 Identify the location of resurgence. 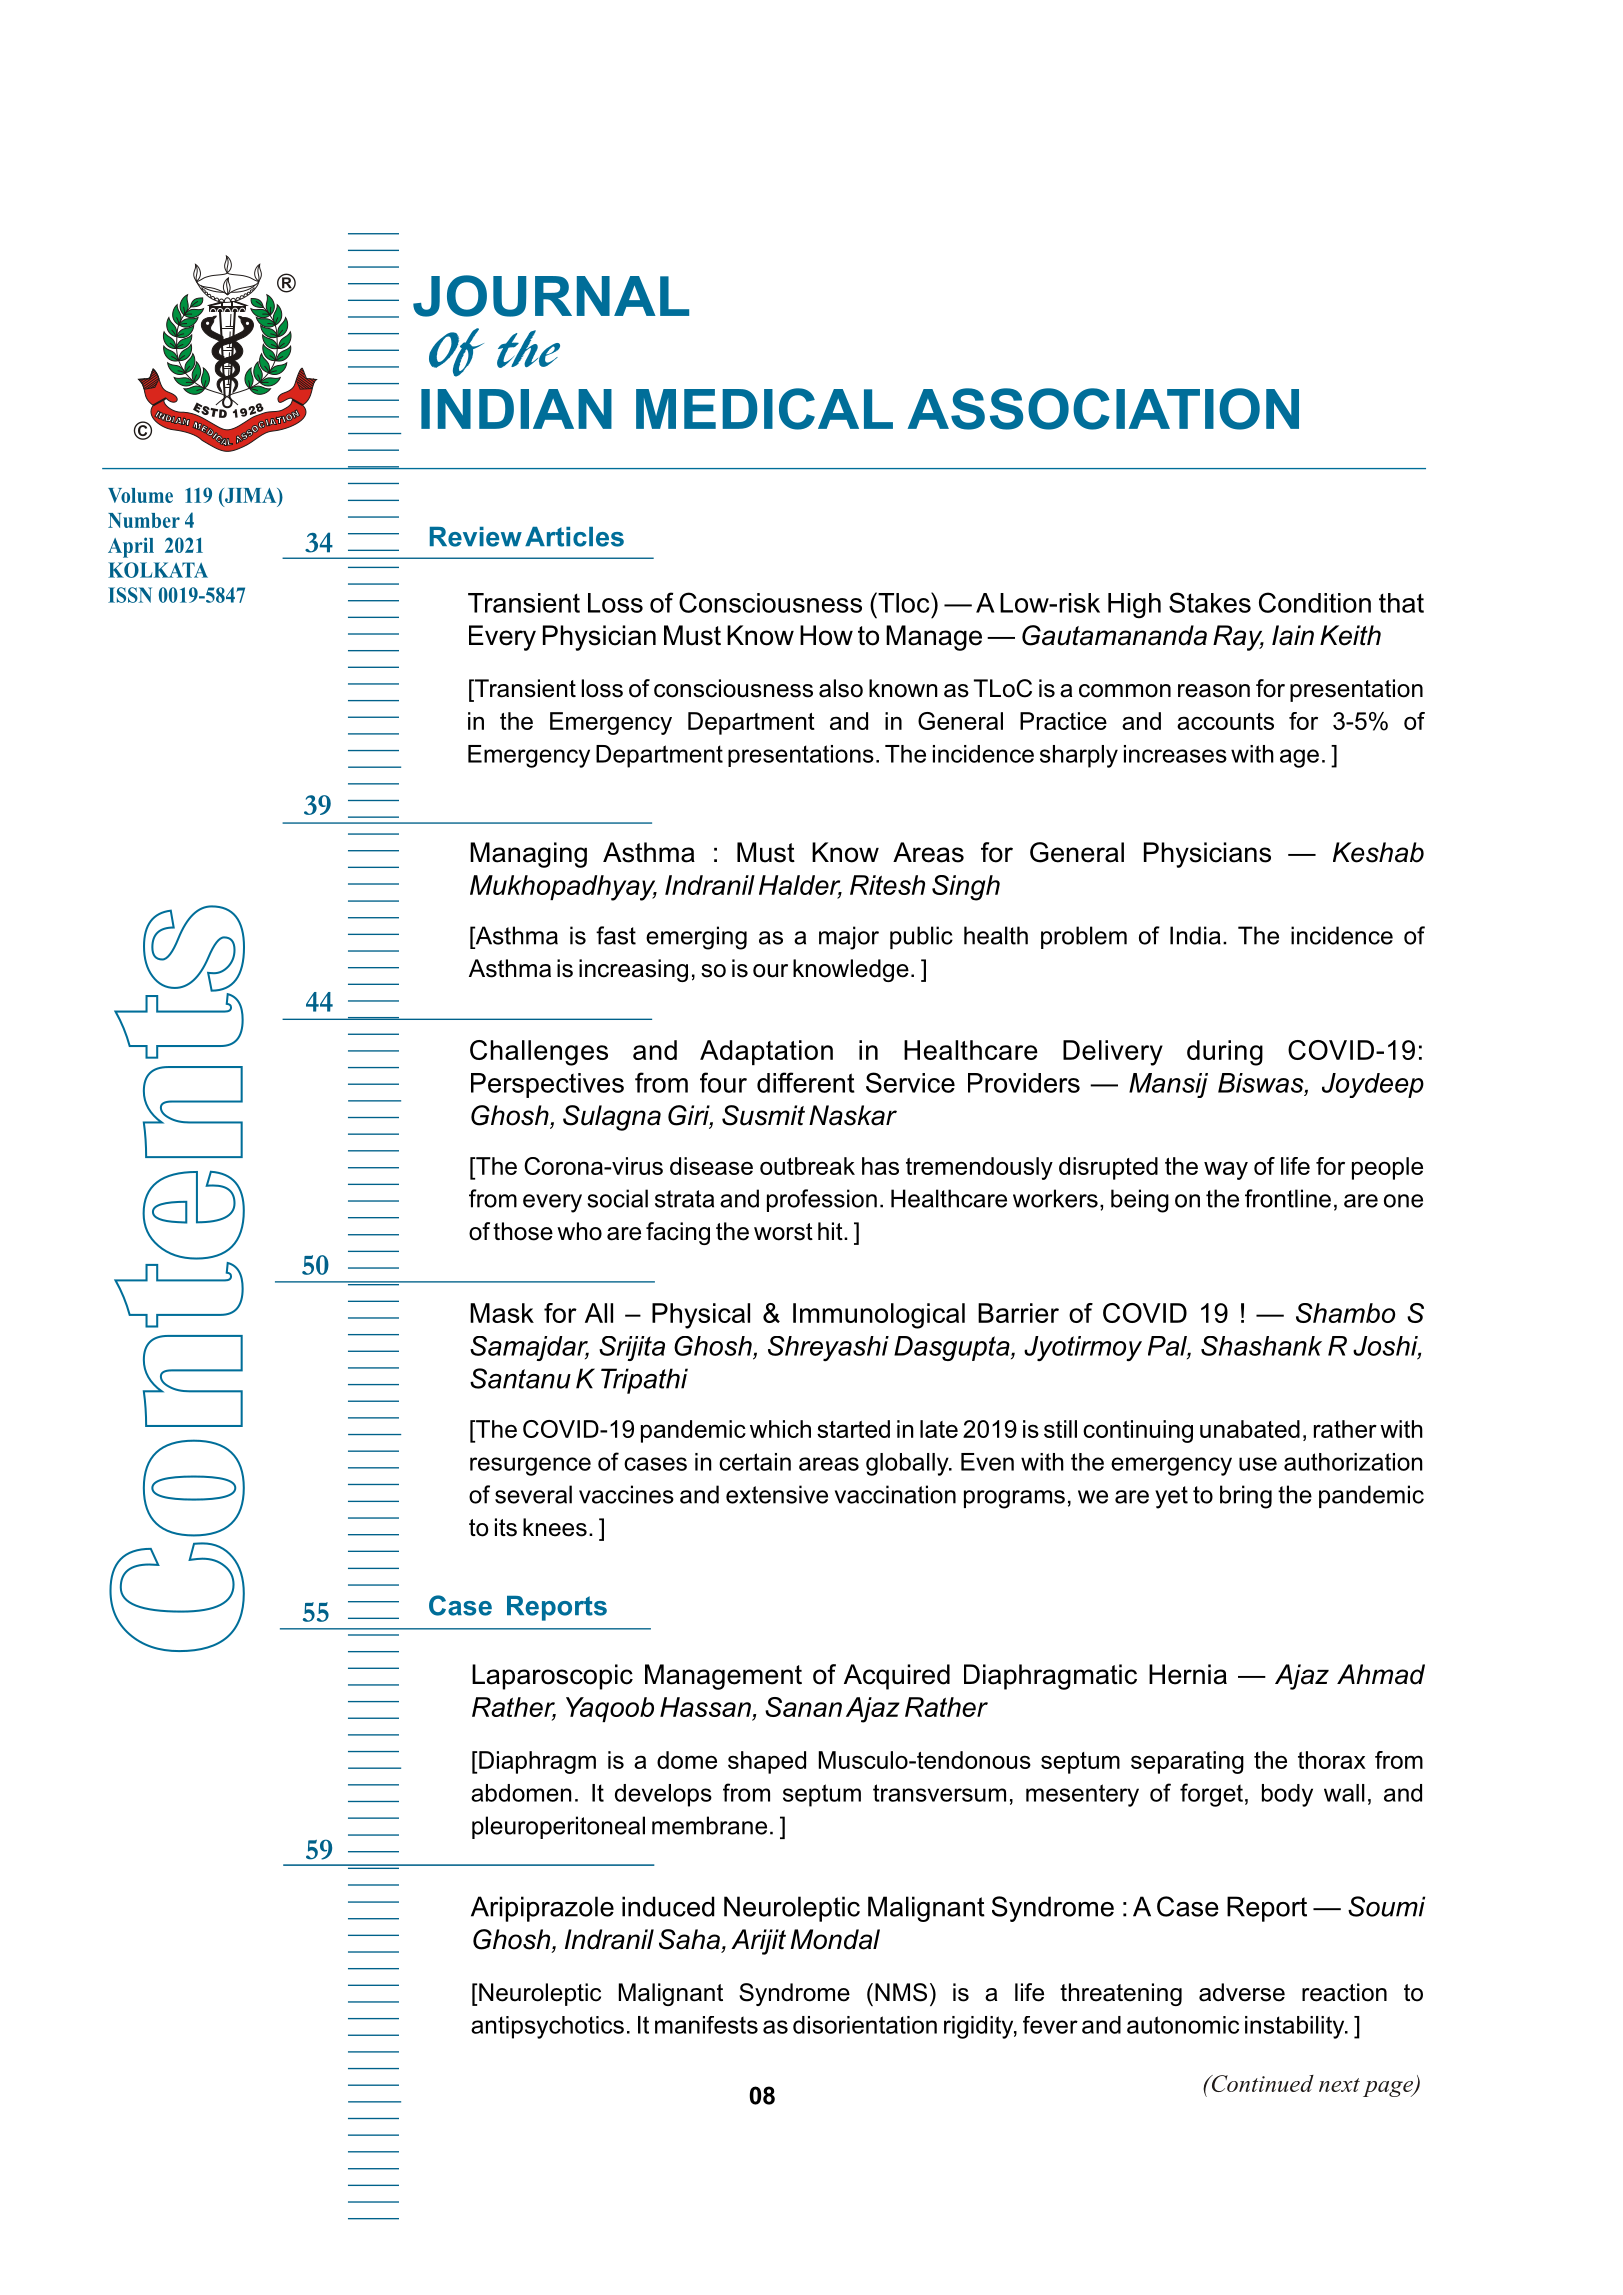
(530, 1466).
